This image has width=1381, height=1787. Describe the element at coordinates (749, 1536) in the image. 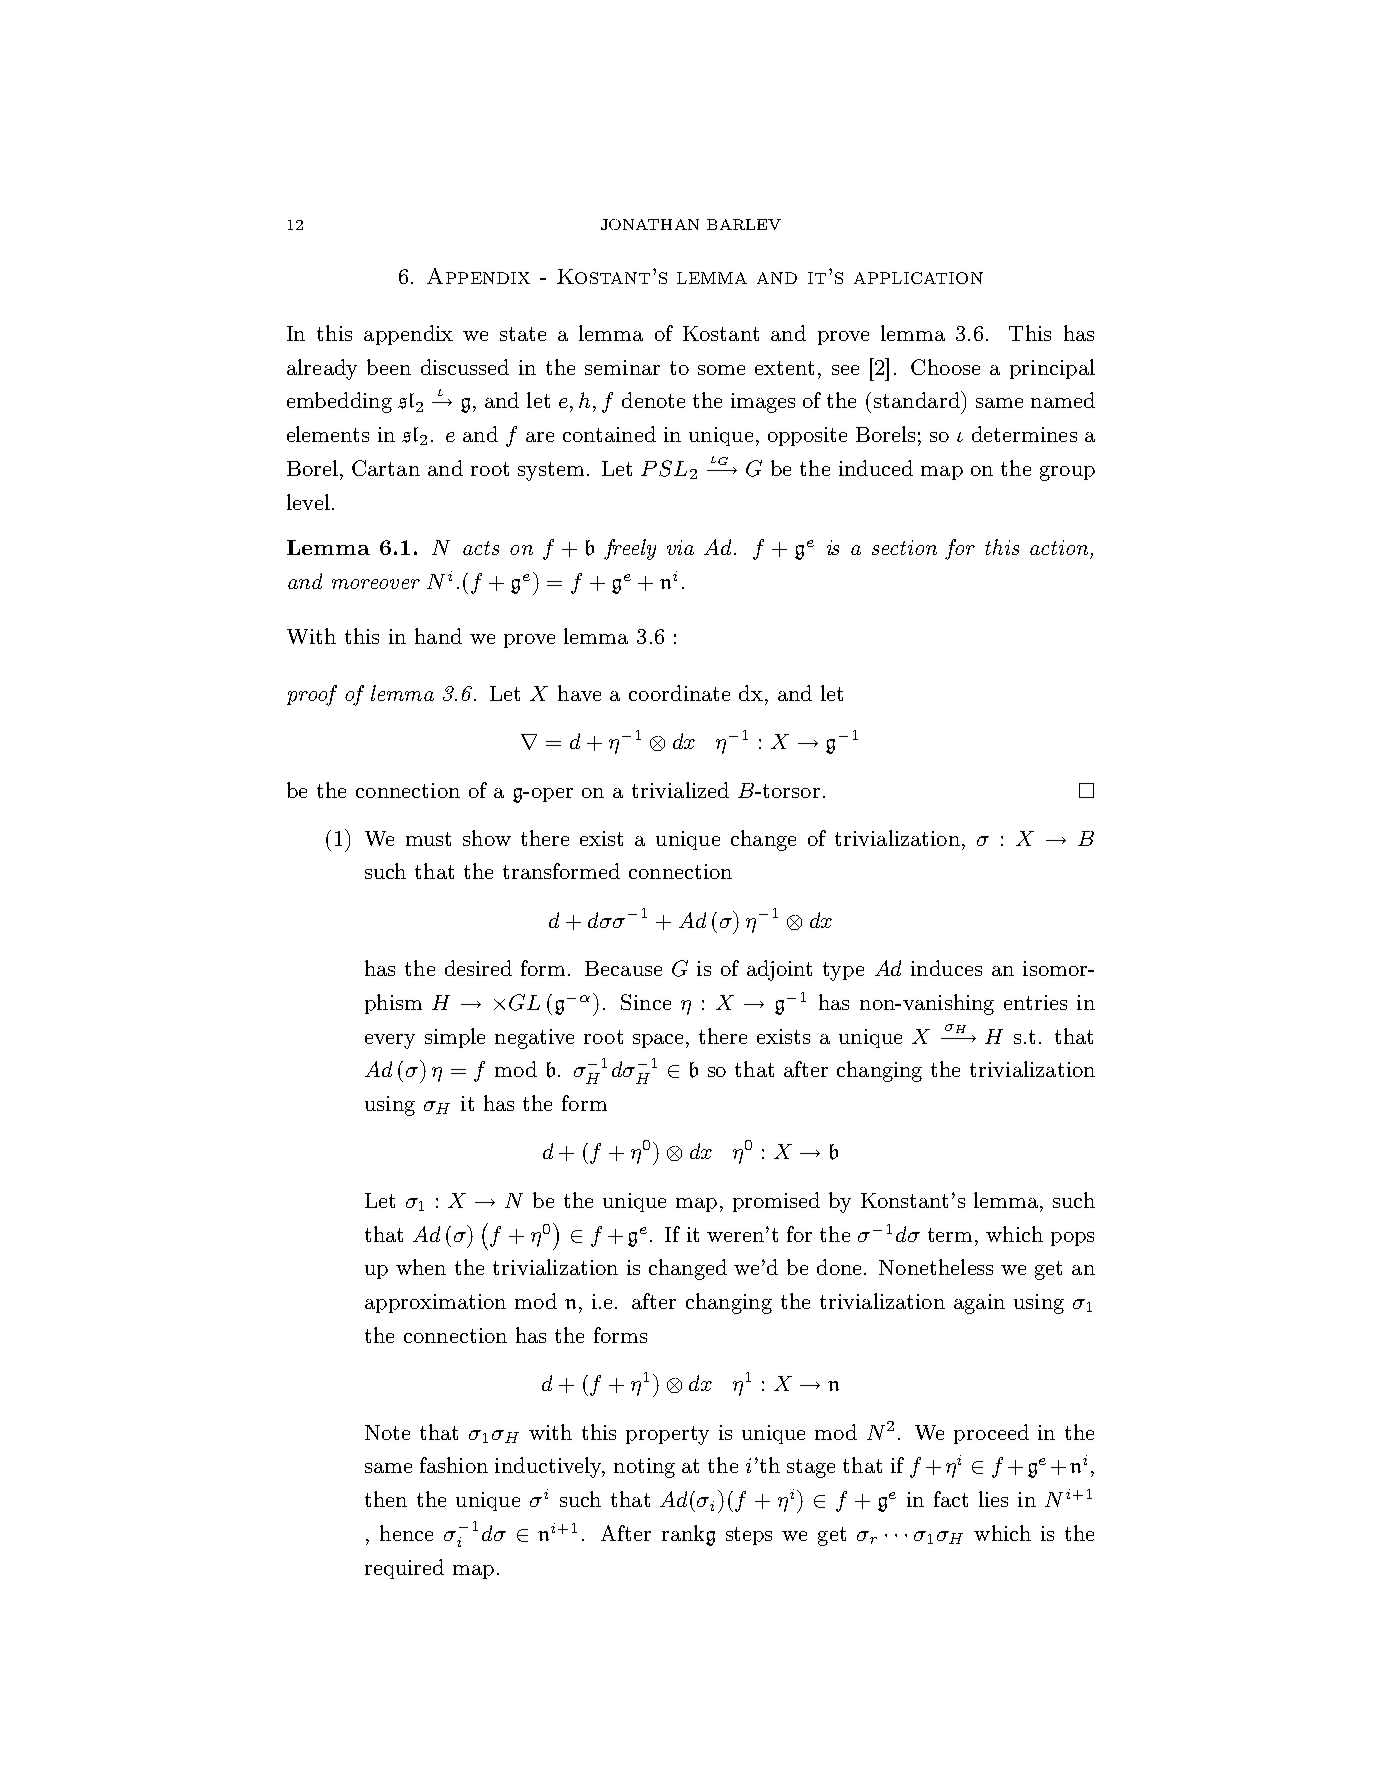

I see `steps` at that location.
